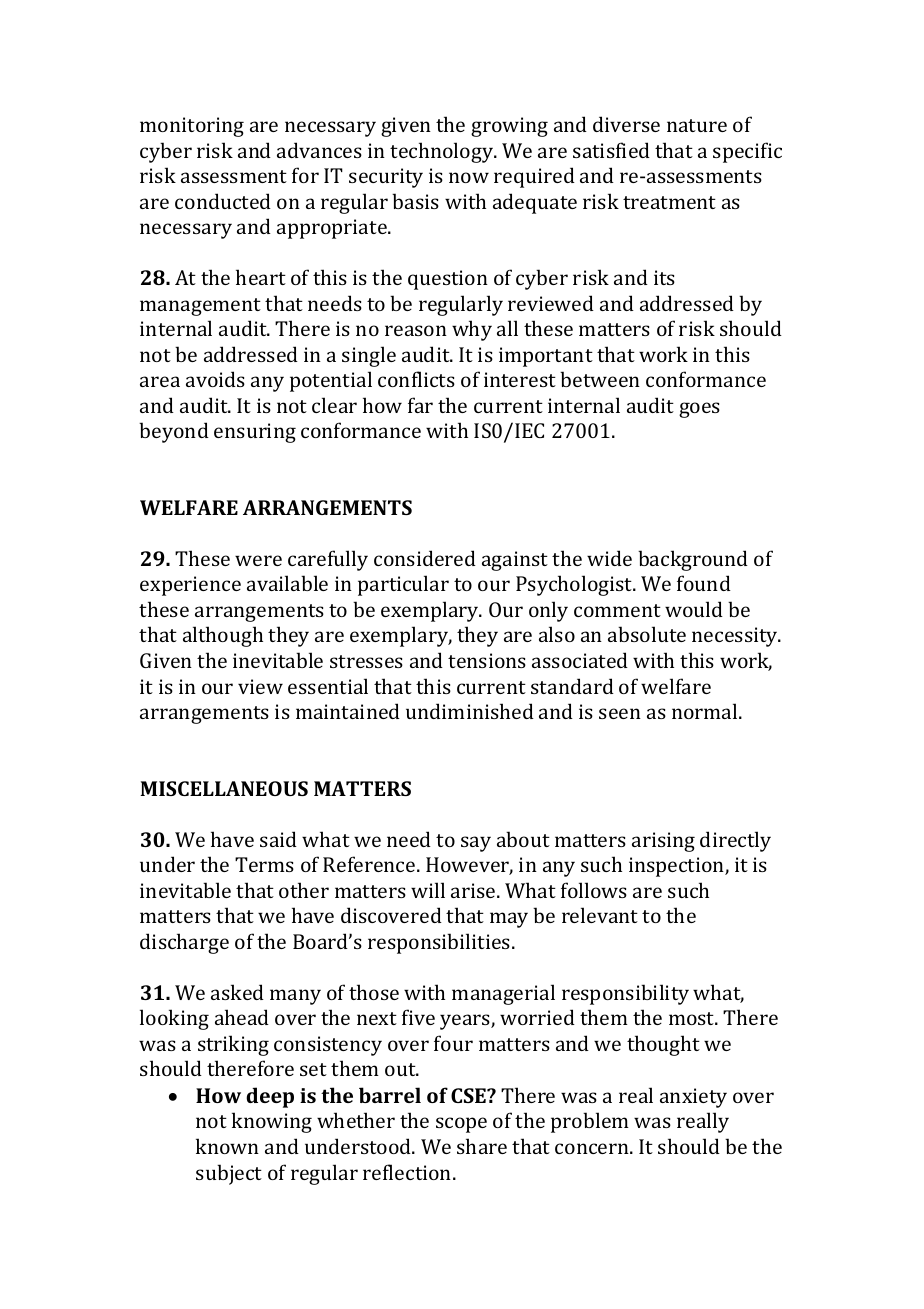 The height and width of the screenshot is (1309, 924). What do you see at coordinates (224, 788) in the screenshot?
I see `MISCELLANEOUS` at bounding box center [224, 788].
